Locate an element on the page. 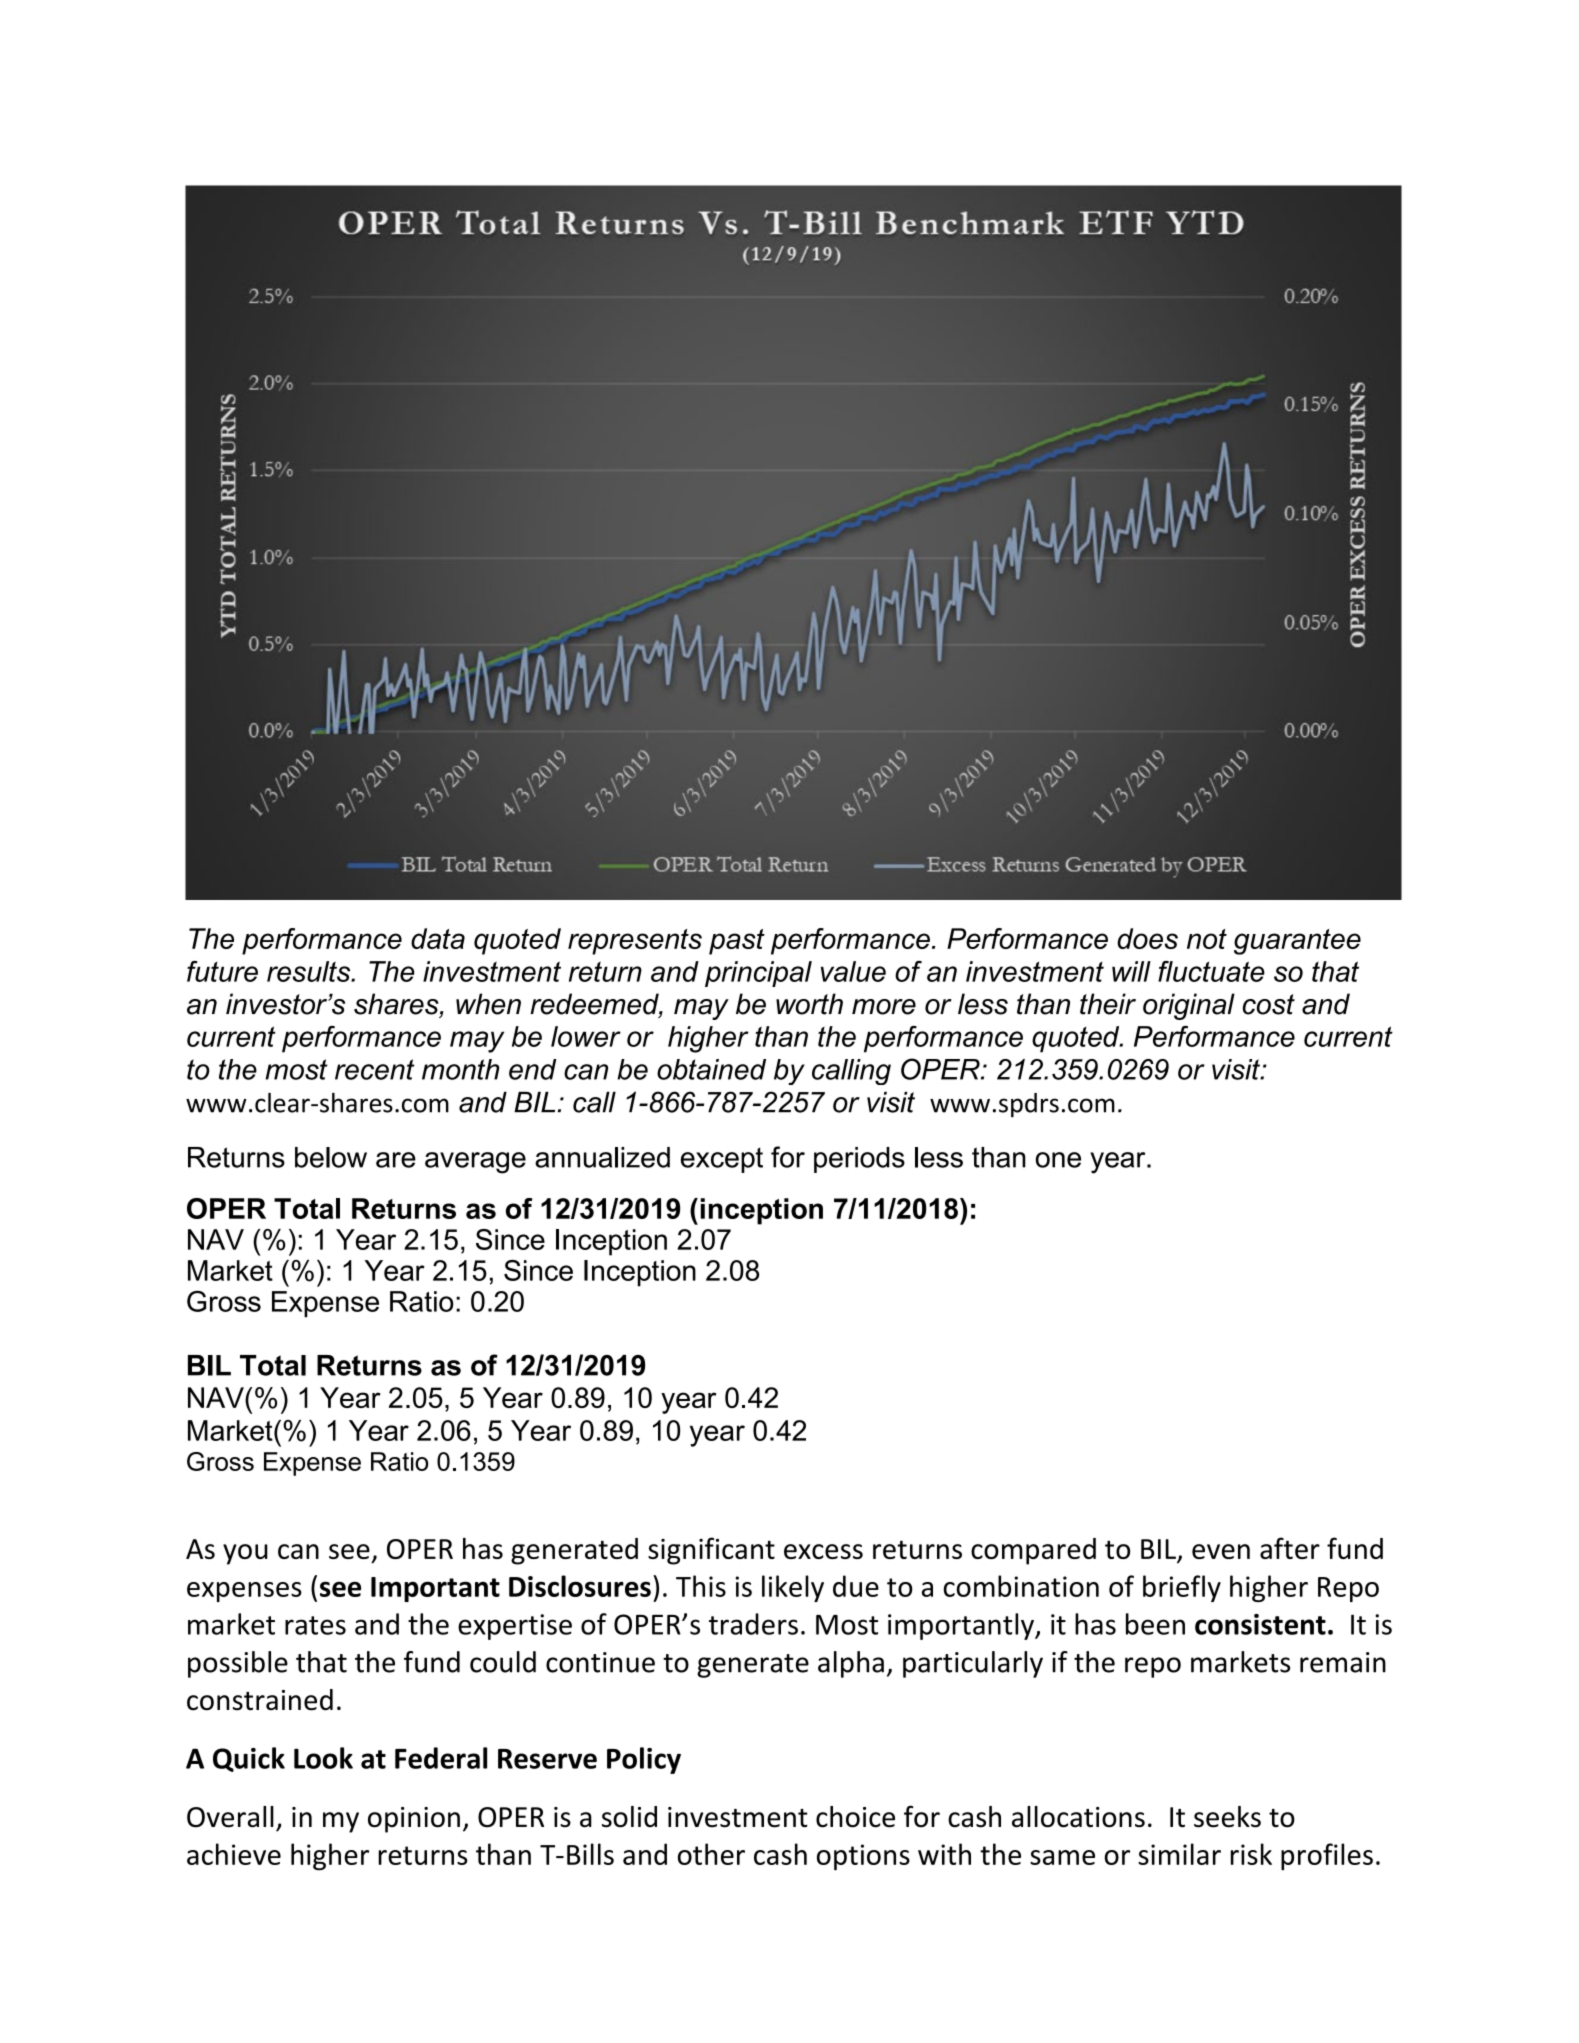 The image size is (1579, 2043). periods is located at coordinates (859, 1160).
